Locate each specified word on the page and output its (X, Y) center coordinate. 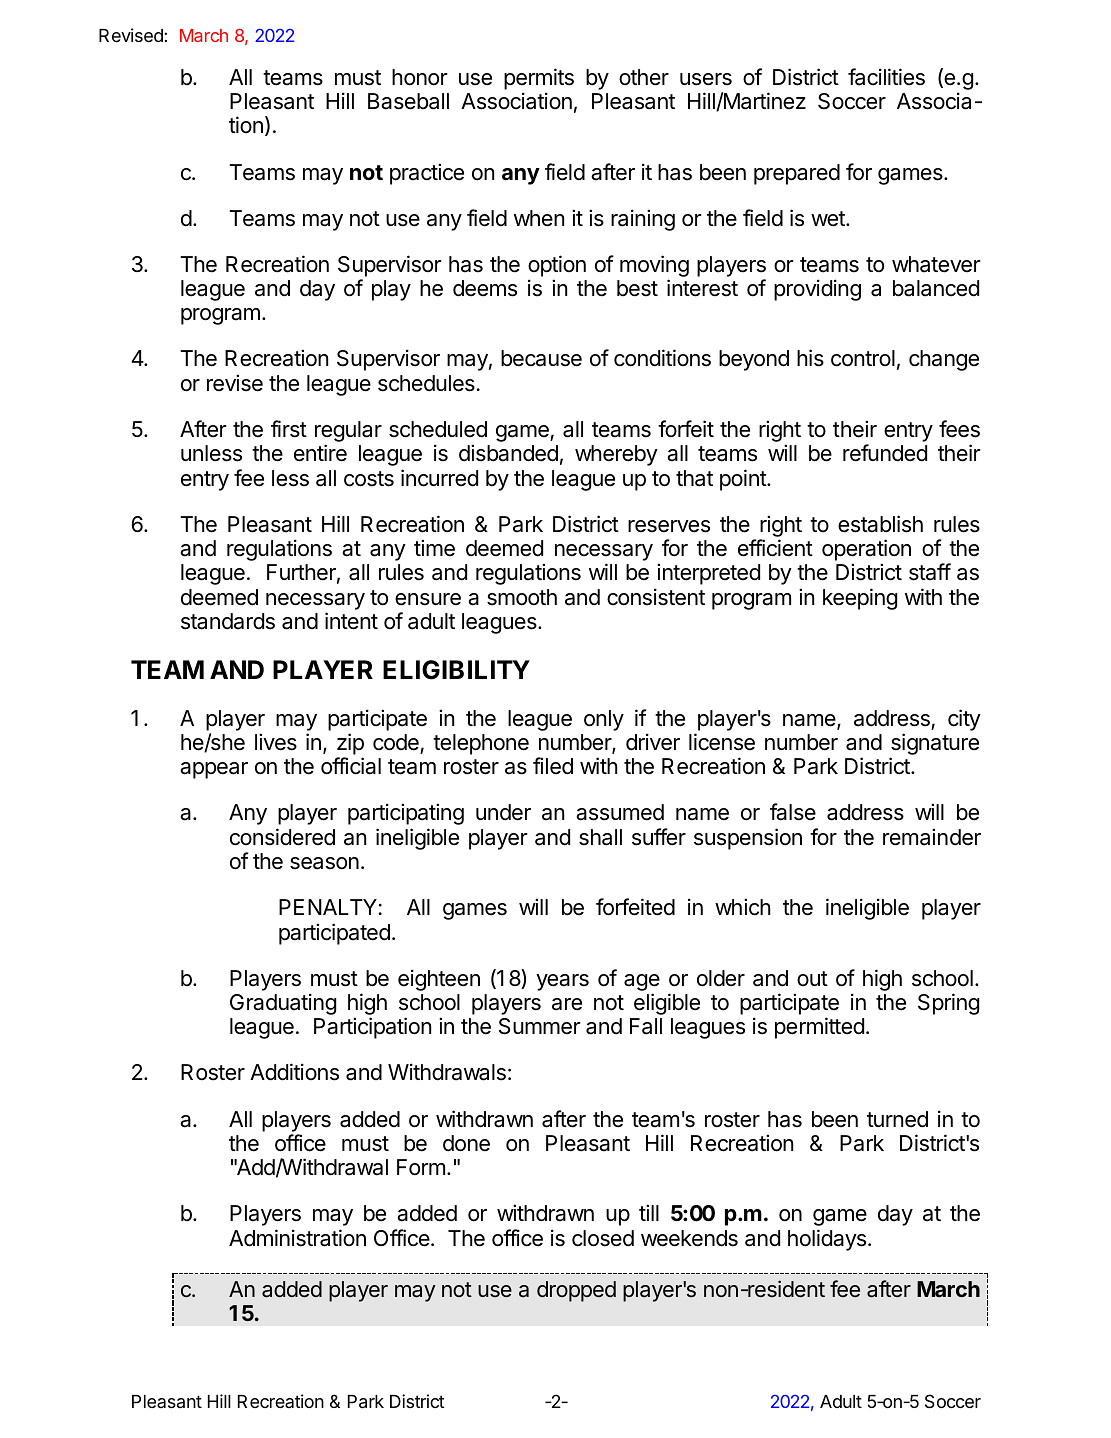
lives (276, 742)
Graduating (283, 1004)
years (562, 982)
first (289, 429)
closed (603, 1238)
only (604, 720)
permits (539, 79)
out (812, 978)
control (863, 358)
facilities (886, 77)
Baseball (408, 101)
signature (935, 744)
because (541, 358)
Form (421, 1167)
